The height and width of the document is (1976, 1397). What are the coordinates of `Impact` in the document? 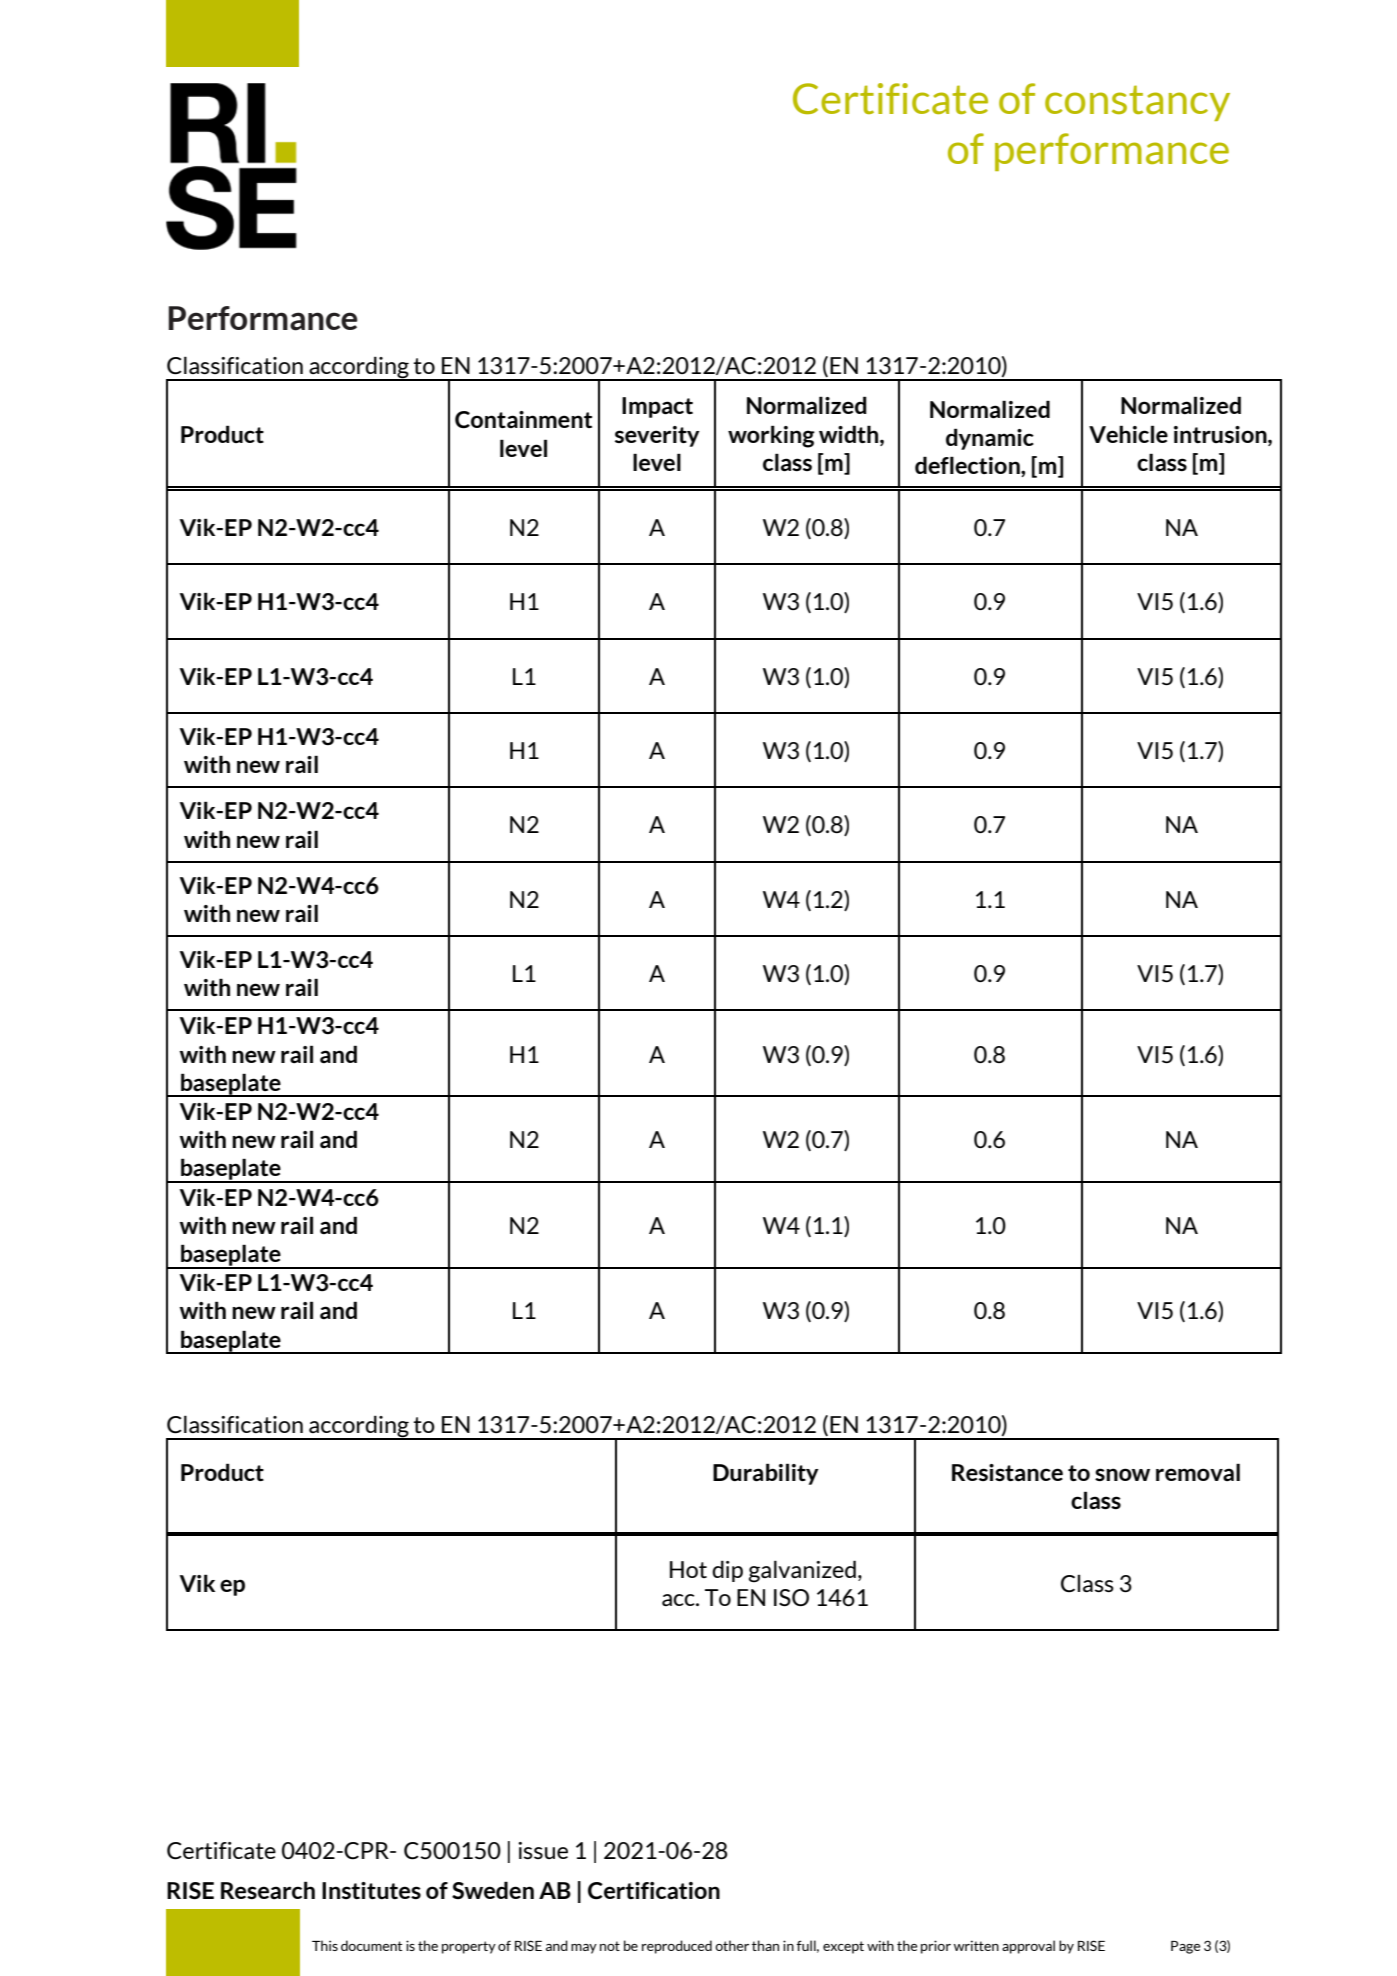 It's located at (657, 407).
